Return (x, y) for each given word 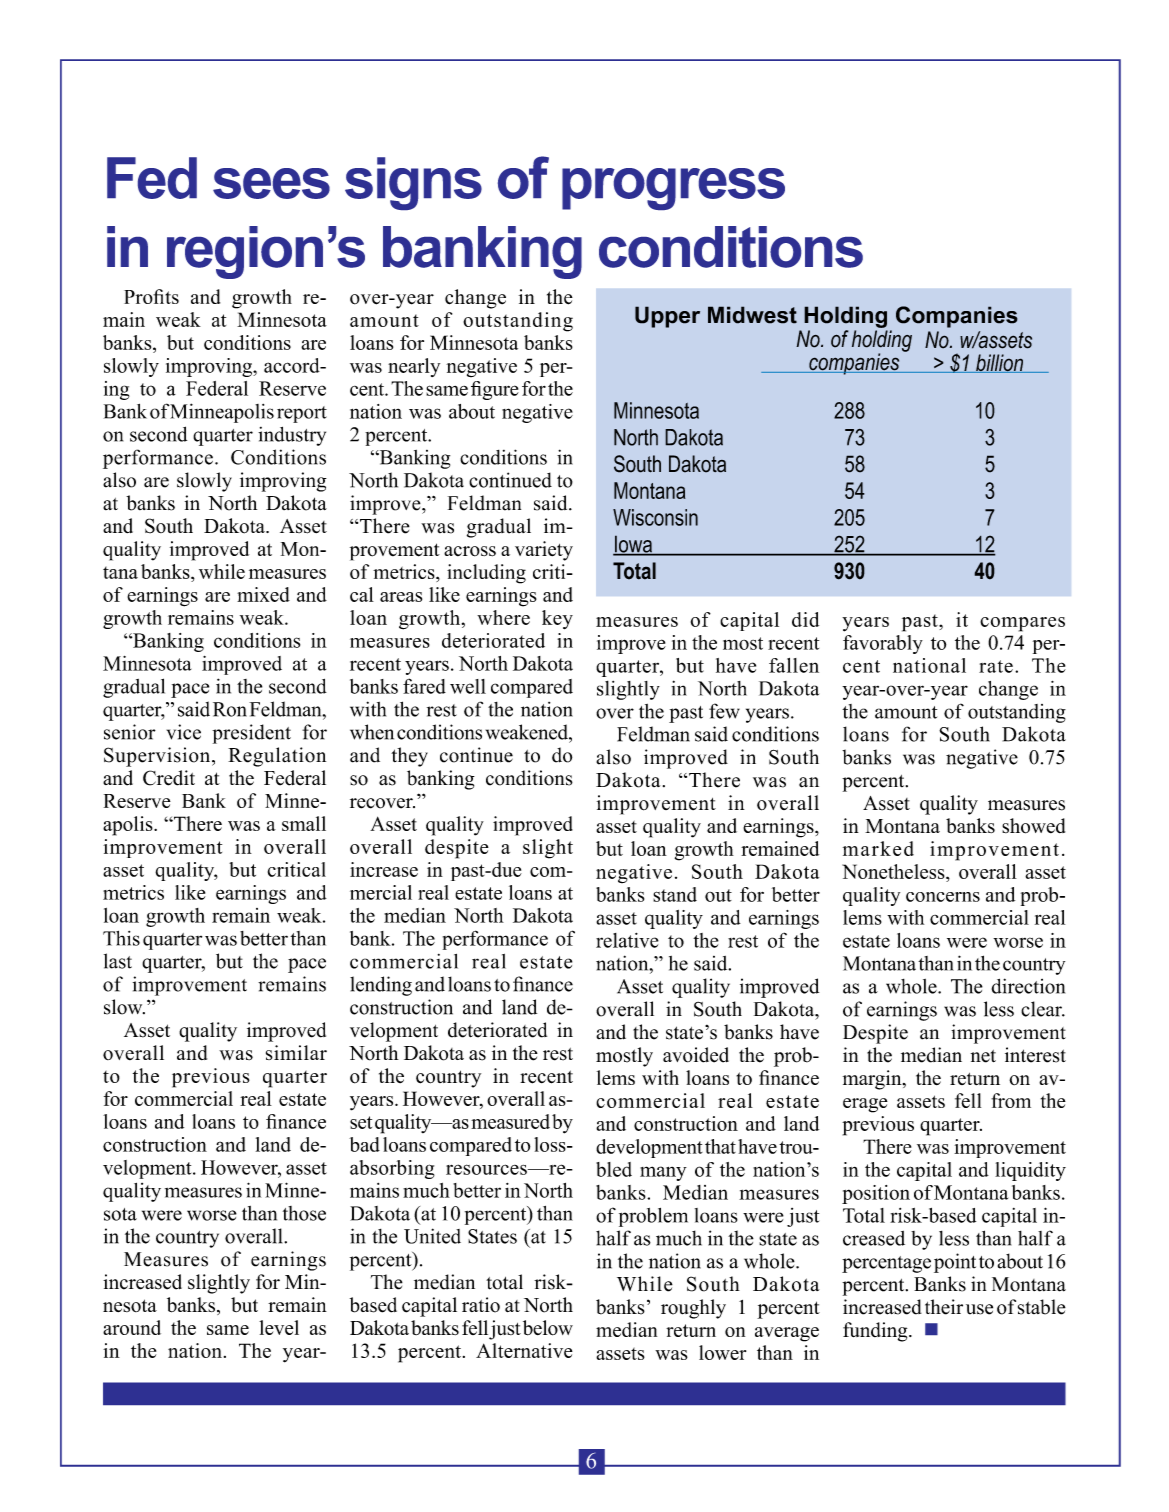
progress (673, 189)
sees (271, 183)
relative (627, 940)
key (557, 619)
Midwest (752, 315)
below (548, 1328)
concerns (943, 897)
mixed (263, 594)
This (121, 938)
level (279, 1327)
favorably (883, 644)
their (944, 1307)
